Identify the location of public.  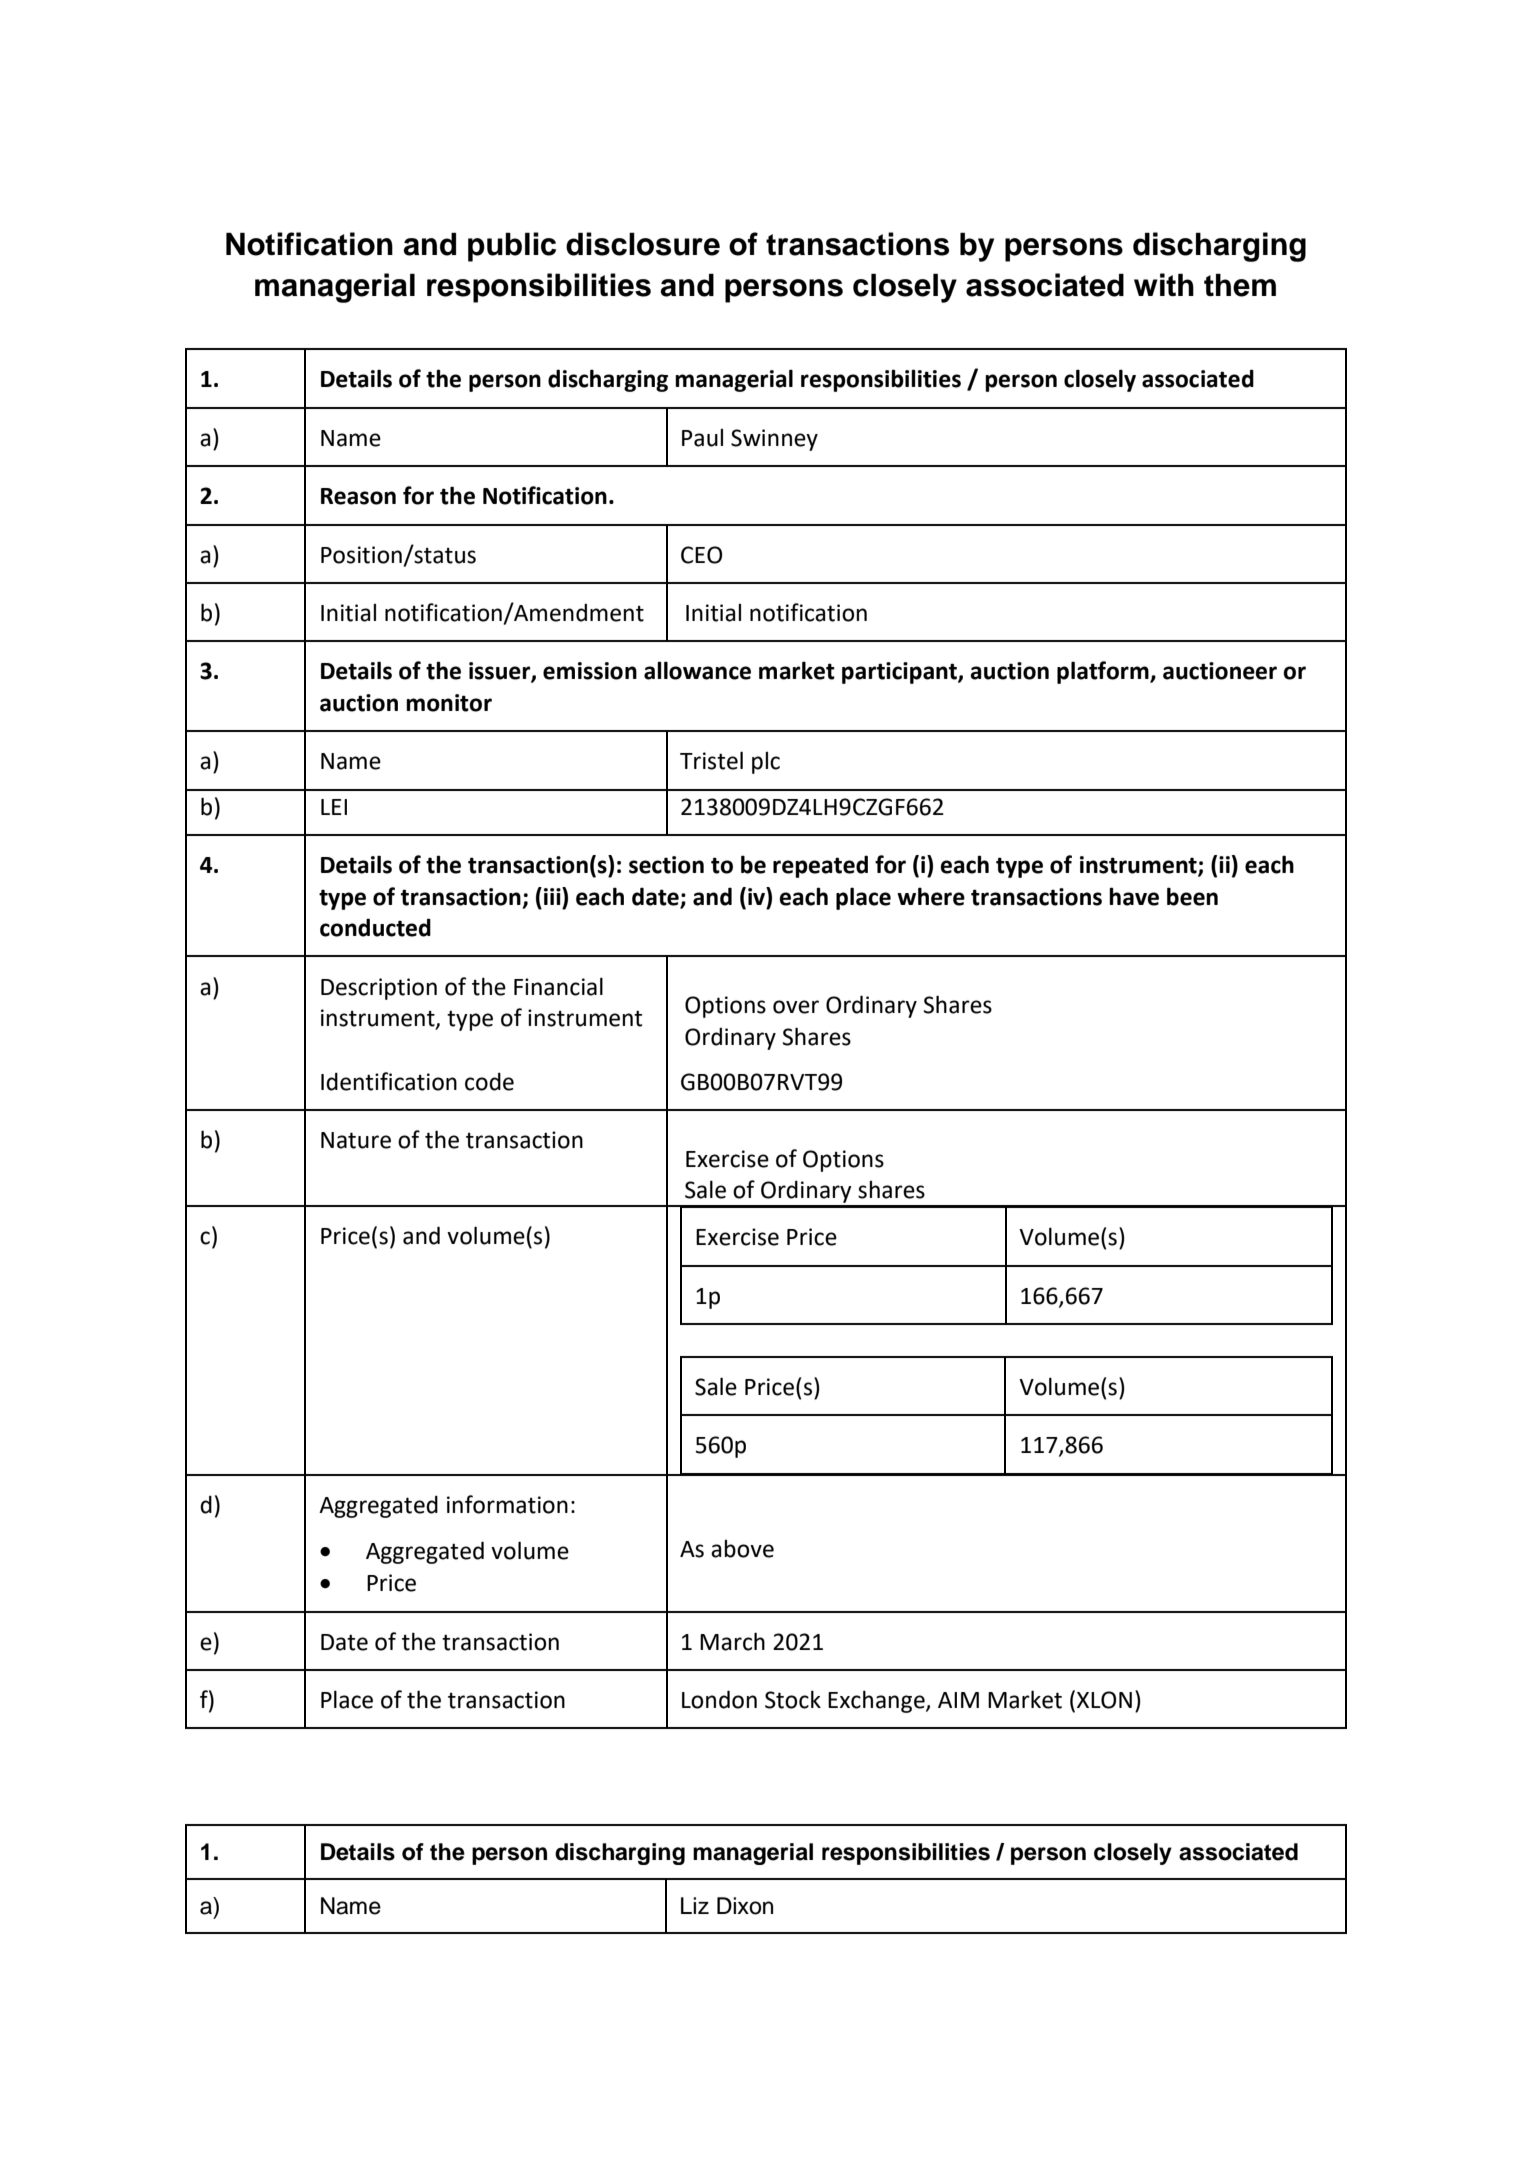
(512, 247).
